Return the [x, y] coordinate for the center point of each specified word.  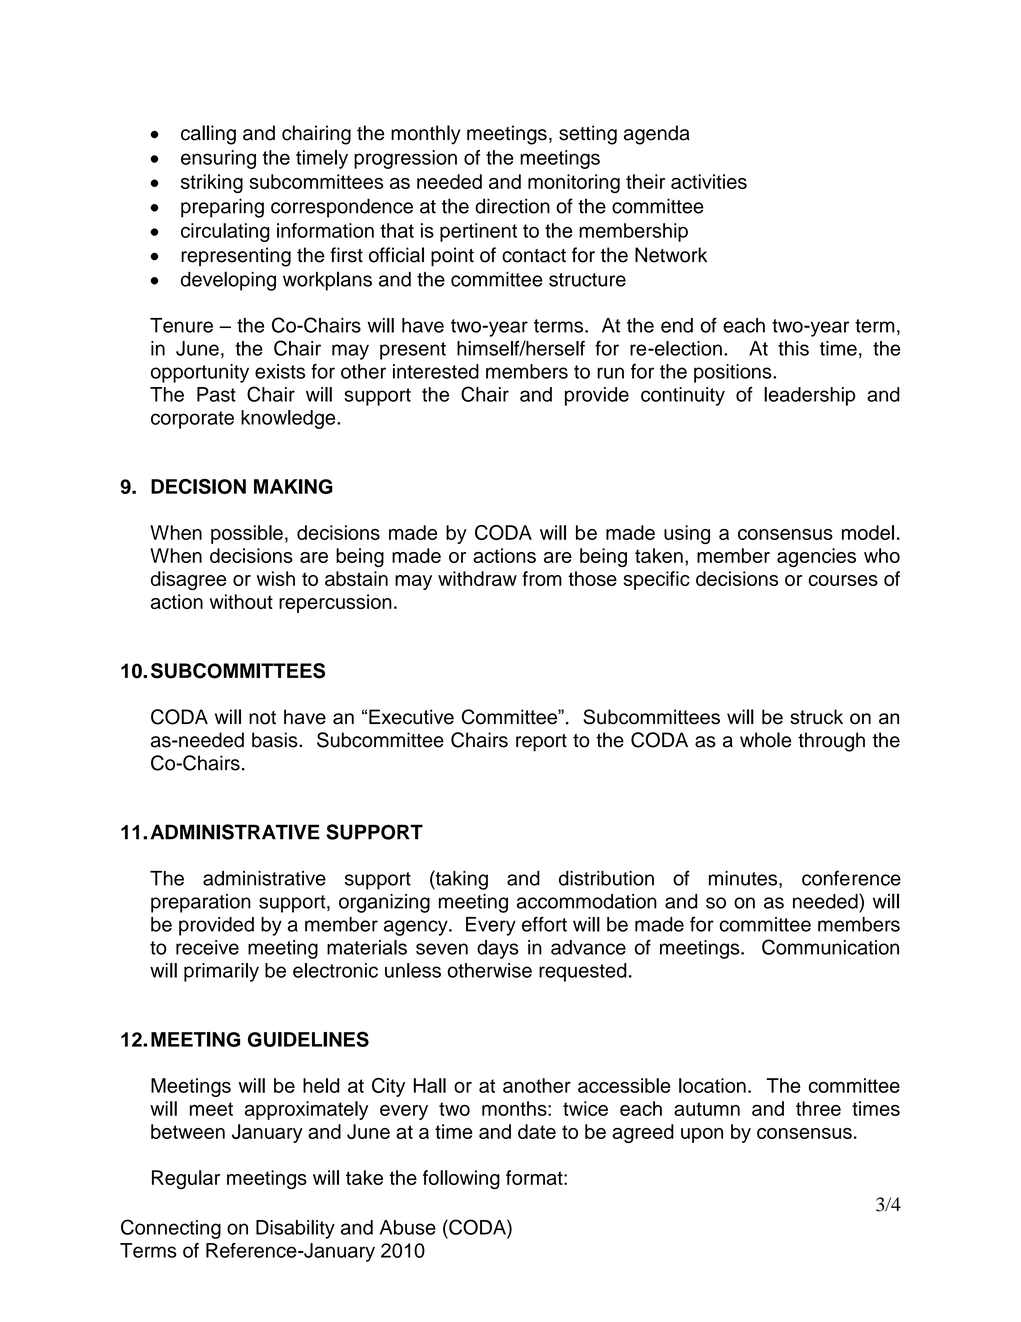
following [461, 1179]
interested [436, 371]
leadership [809, 396]
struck [816, 717]
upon [702, 1135]
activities [709, 181]
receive [207, 947]
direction [512, 206]
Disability [295, 1229]
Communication [830, 947]
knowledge [289, 419]
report [541, 743]
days [498, 949]
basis [276, 740]
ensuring [218, 159]
